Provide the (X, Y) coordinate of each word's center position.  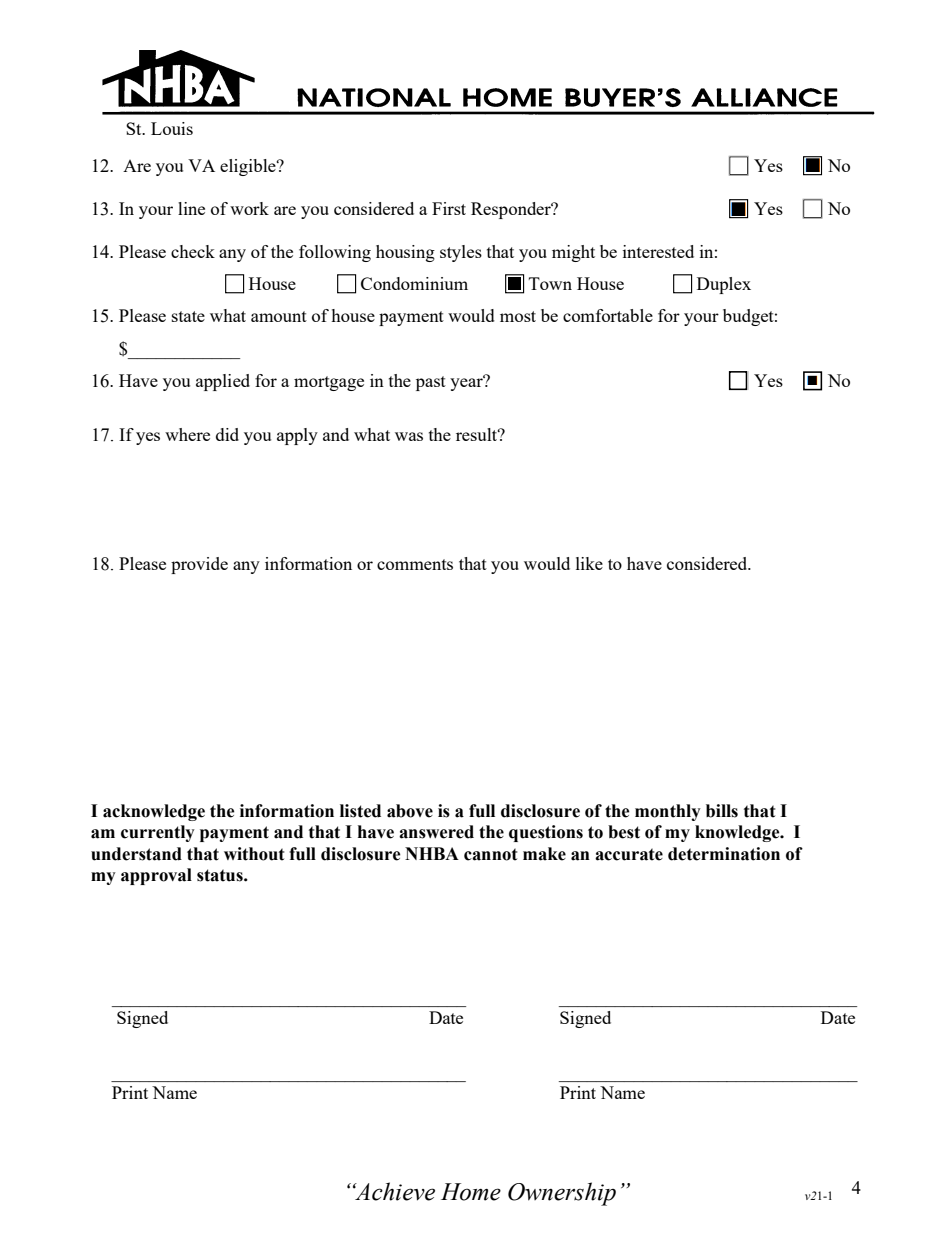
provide (199, 565)
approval (156, 876)
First (449, 208)
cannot (490, 854)
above (410, 811)
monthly (668, 812)
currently (158, 833)
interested (658, 251)
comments (415, 564)
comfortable (608, 315)
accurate (629, 854)
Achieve (394, 1191)
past (431, 383)
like (589, 563)
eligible (249, 167)
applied (223, 382)
